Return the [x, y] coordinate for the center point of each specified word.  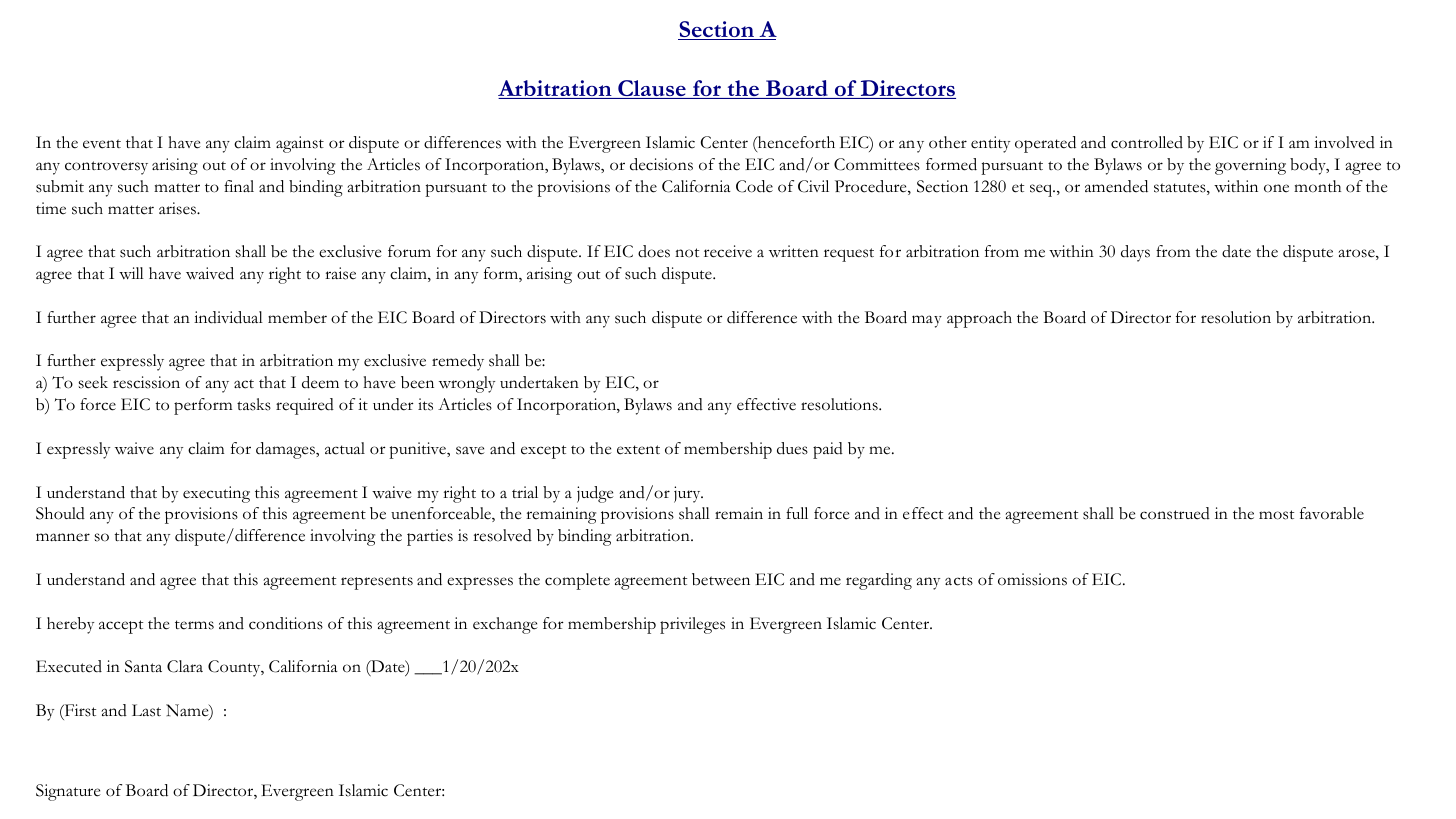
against [300, 144]
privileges [692, 625]
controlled [1147, 142]
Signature [68, 792]
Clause [652, 89]
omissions [1032, 579]
